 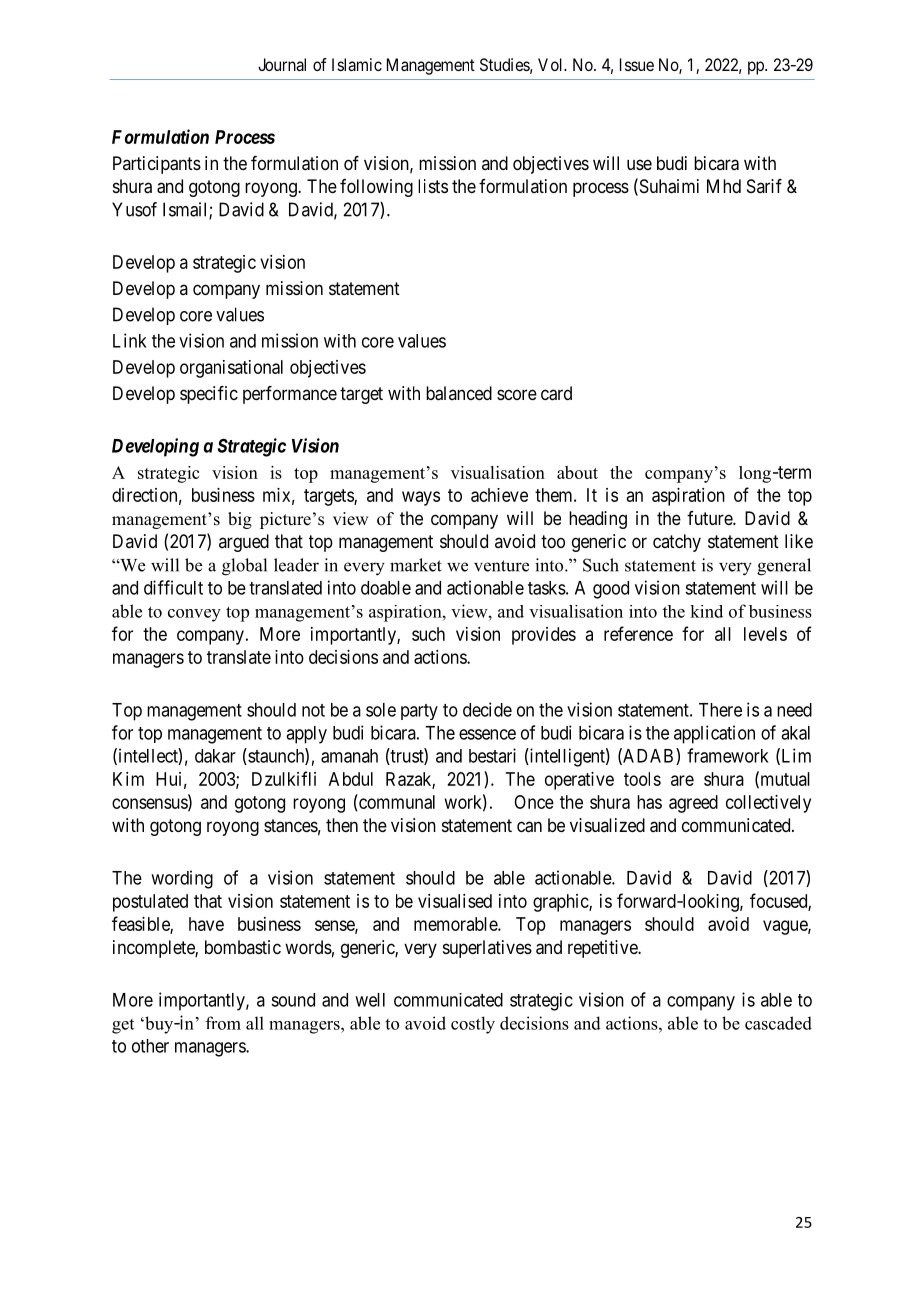 What do you see at coordinates (677, 543) in the page?
I see `catchy` at bounding box center [677, 543].
